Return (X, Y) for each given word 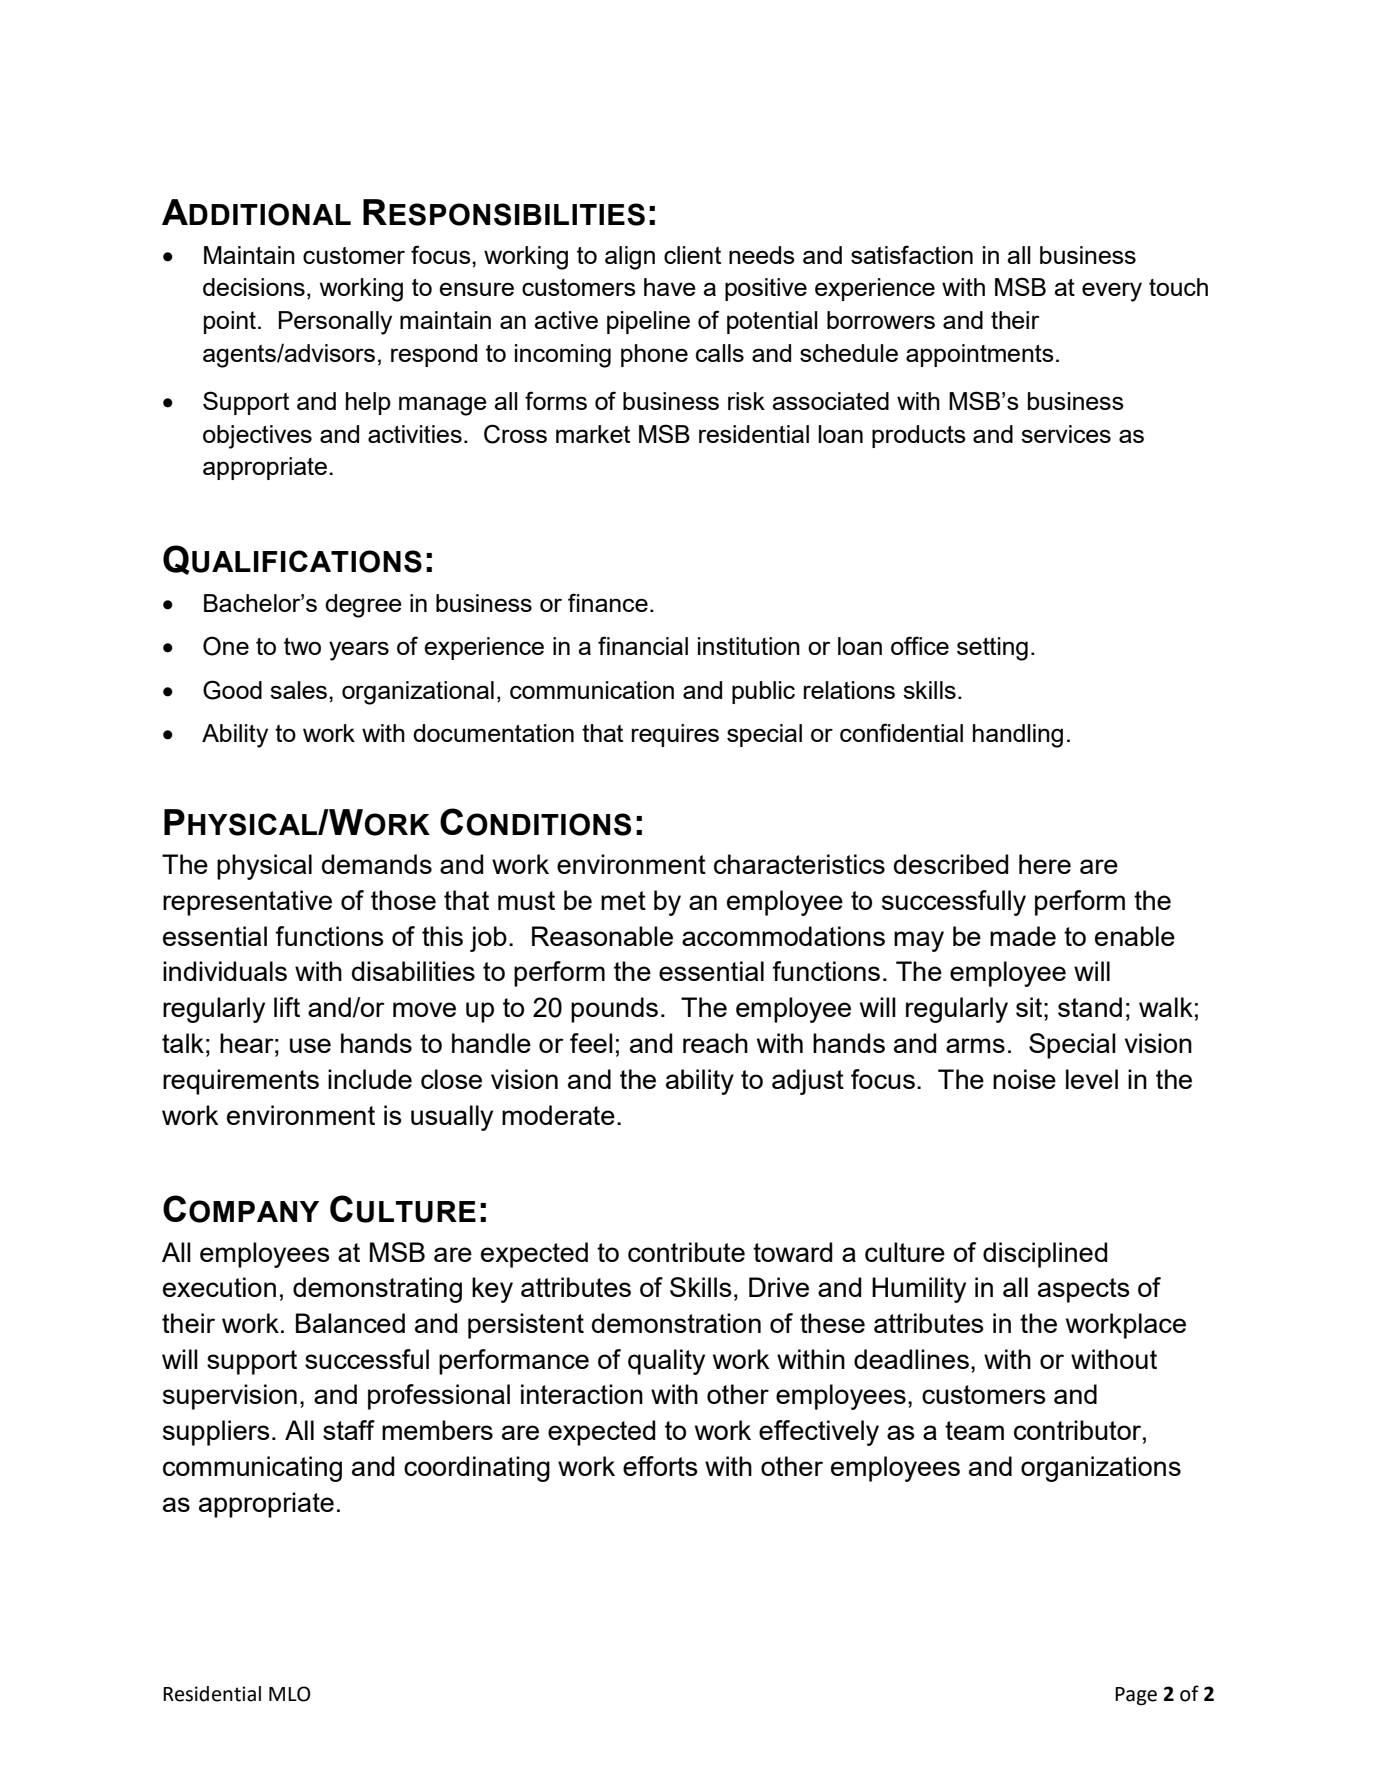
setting (992, 649)
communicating (252, 1469)
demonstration (676, 1323)
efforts (660, 1466)
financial (643, 645)
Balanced (350, 1323)
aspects (1084, 1290)
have (670, 287)
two (302, 646)
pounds (614, 1010)
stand (1090, 1007)
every (1112, 292)
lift (287, 1007)
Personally (335, 323)
